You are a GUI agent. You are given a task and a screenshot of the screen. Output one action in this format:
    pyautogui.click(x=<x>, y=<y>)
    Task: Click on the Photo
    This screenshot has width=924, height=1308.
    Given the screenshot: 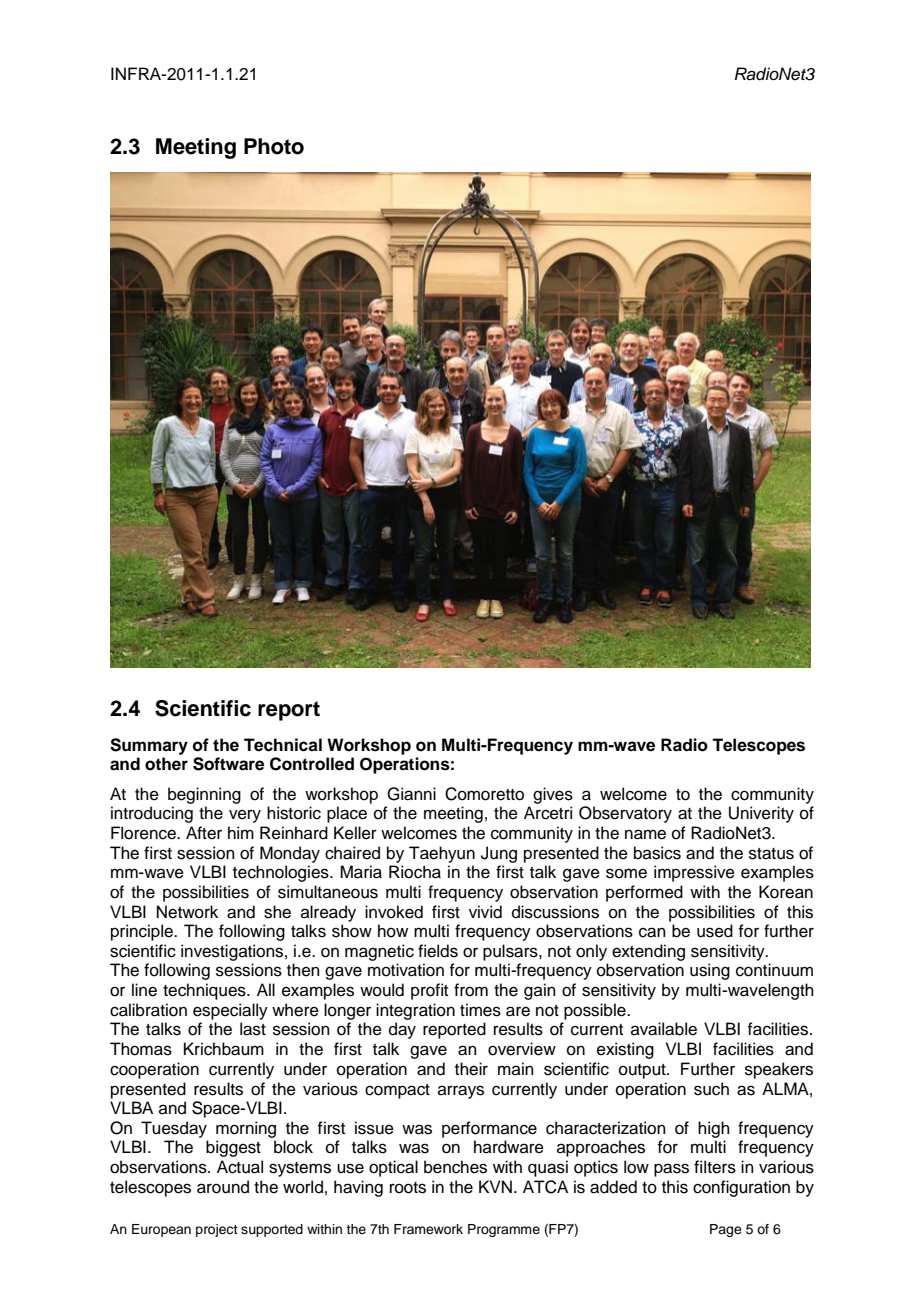 What is the action you would take?
    pyautogui.click(x=274, y=146)
